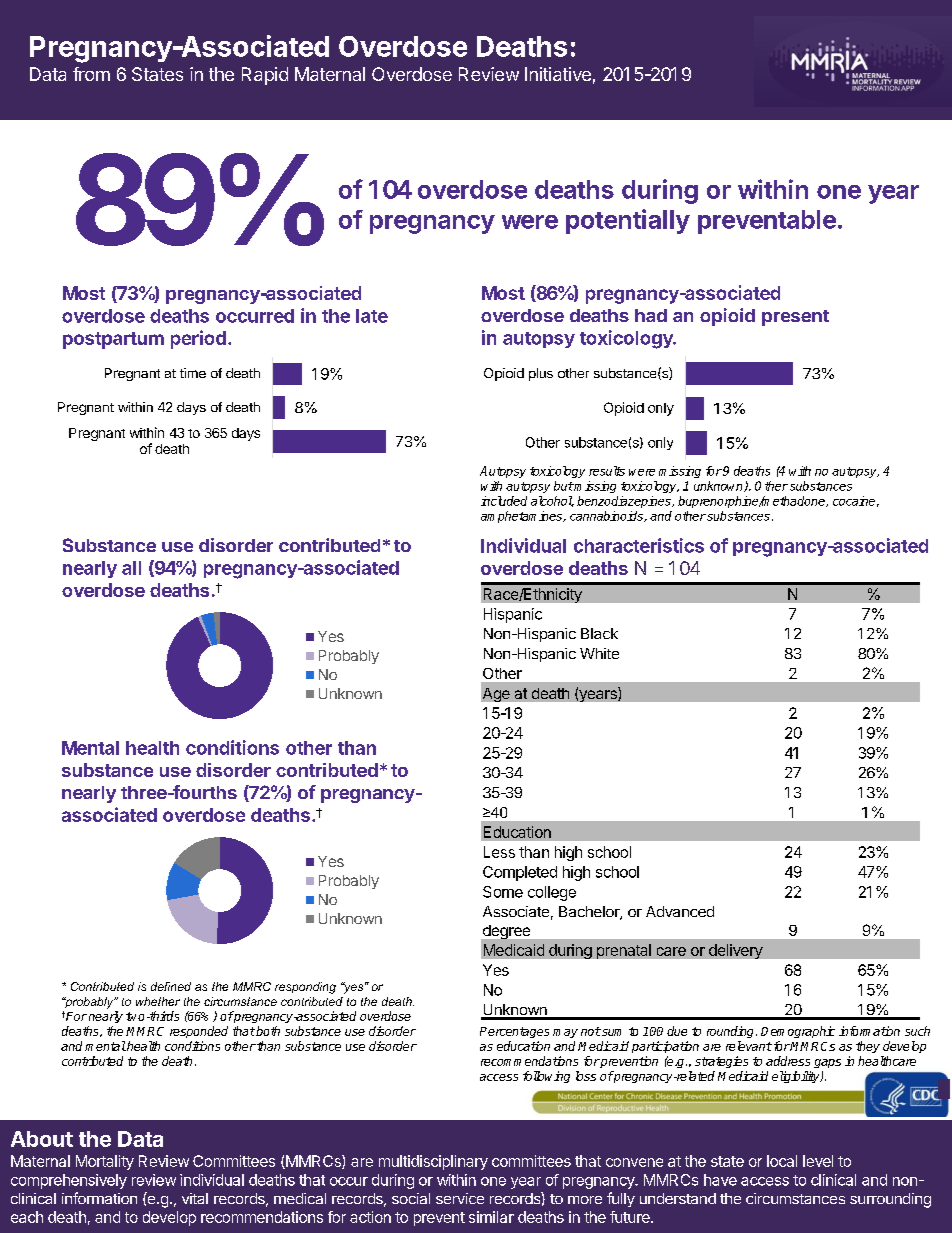 Image resolution: width=952 pixels, height=1233 pixels. I want to click on Mortality, so click(105, 1162).
